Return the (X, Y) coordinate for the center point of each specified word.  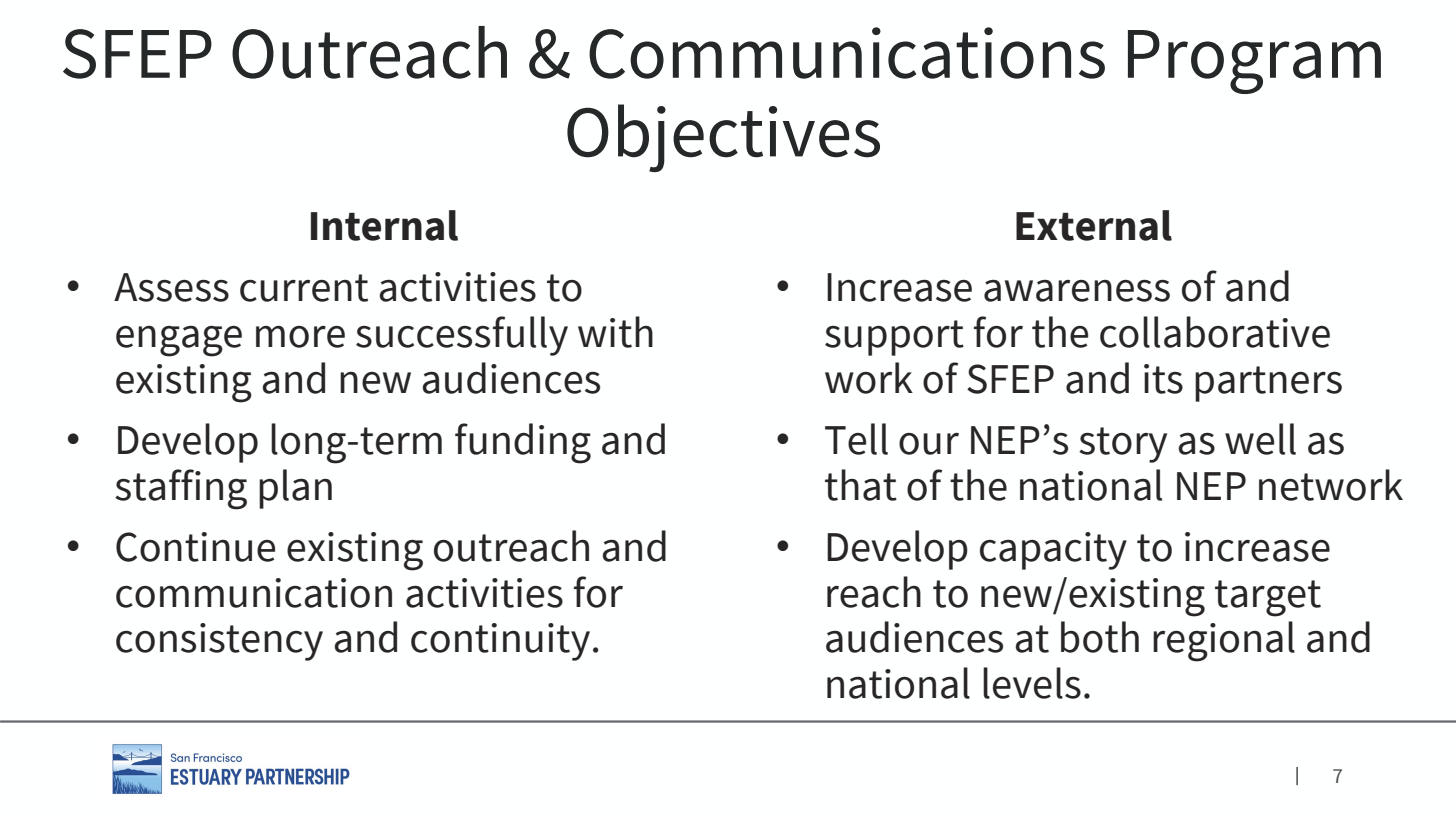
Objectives (723, 138)
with (615, 332)
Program (1254, 62)
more (300, 337)
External (1094, 225)
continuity (500, 642)
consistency (219, 642)
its (1163, 379)
